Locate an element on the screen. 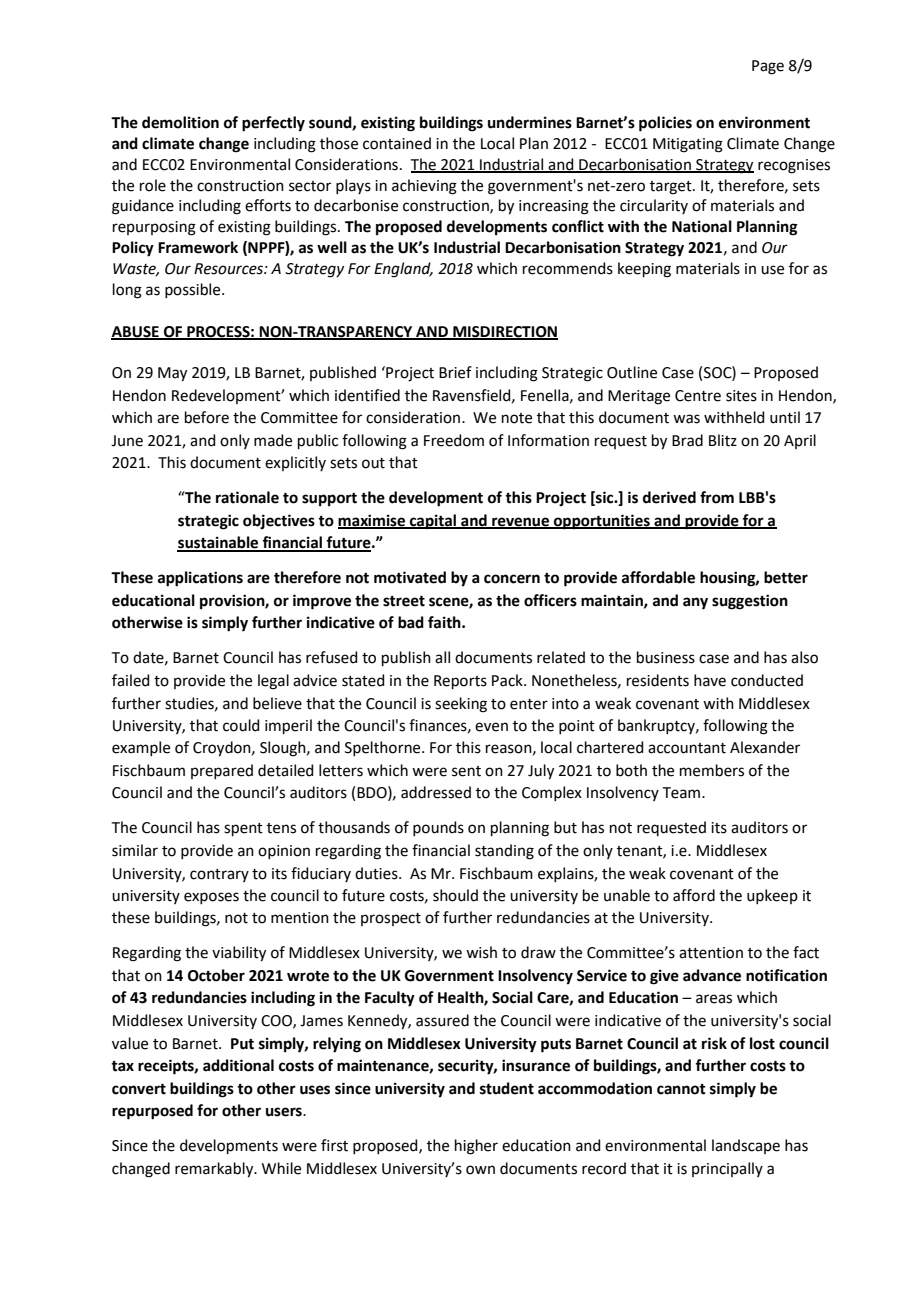  bad is located at coordinates (411, 622).
